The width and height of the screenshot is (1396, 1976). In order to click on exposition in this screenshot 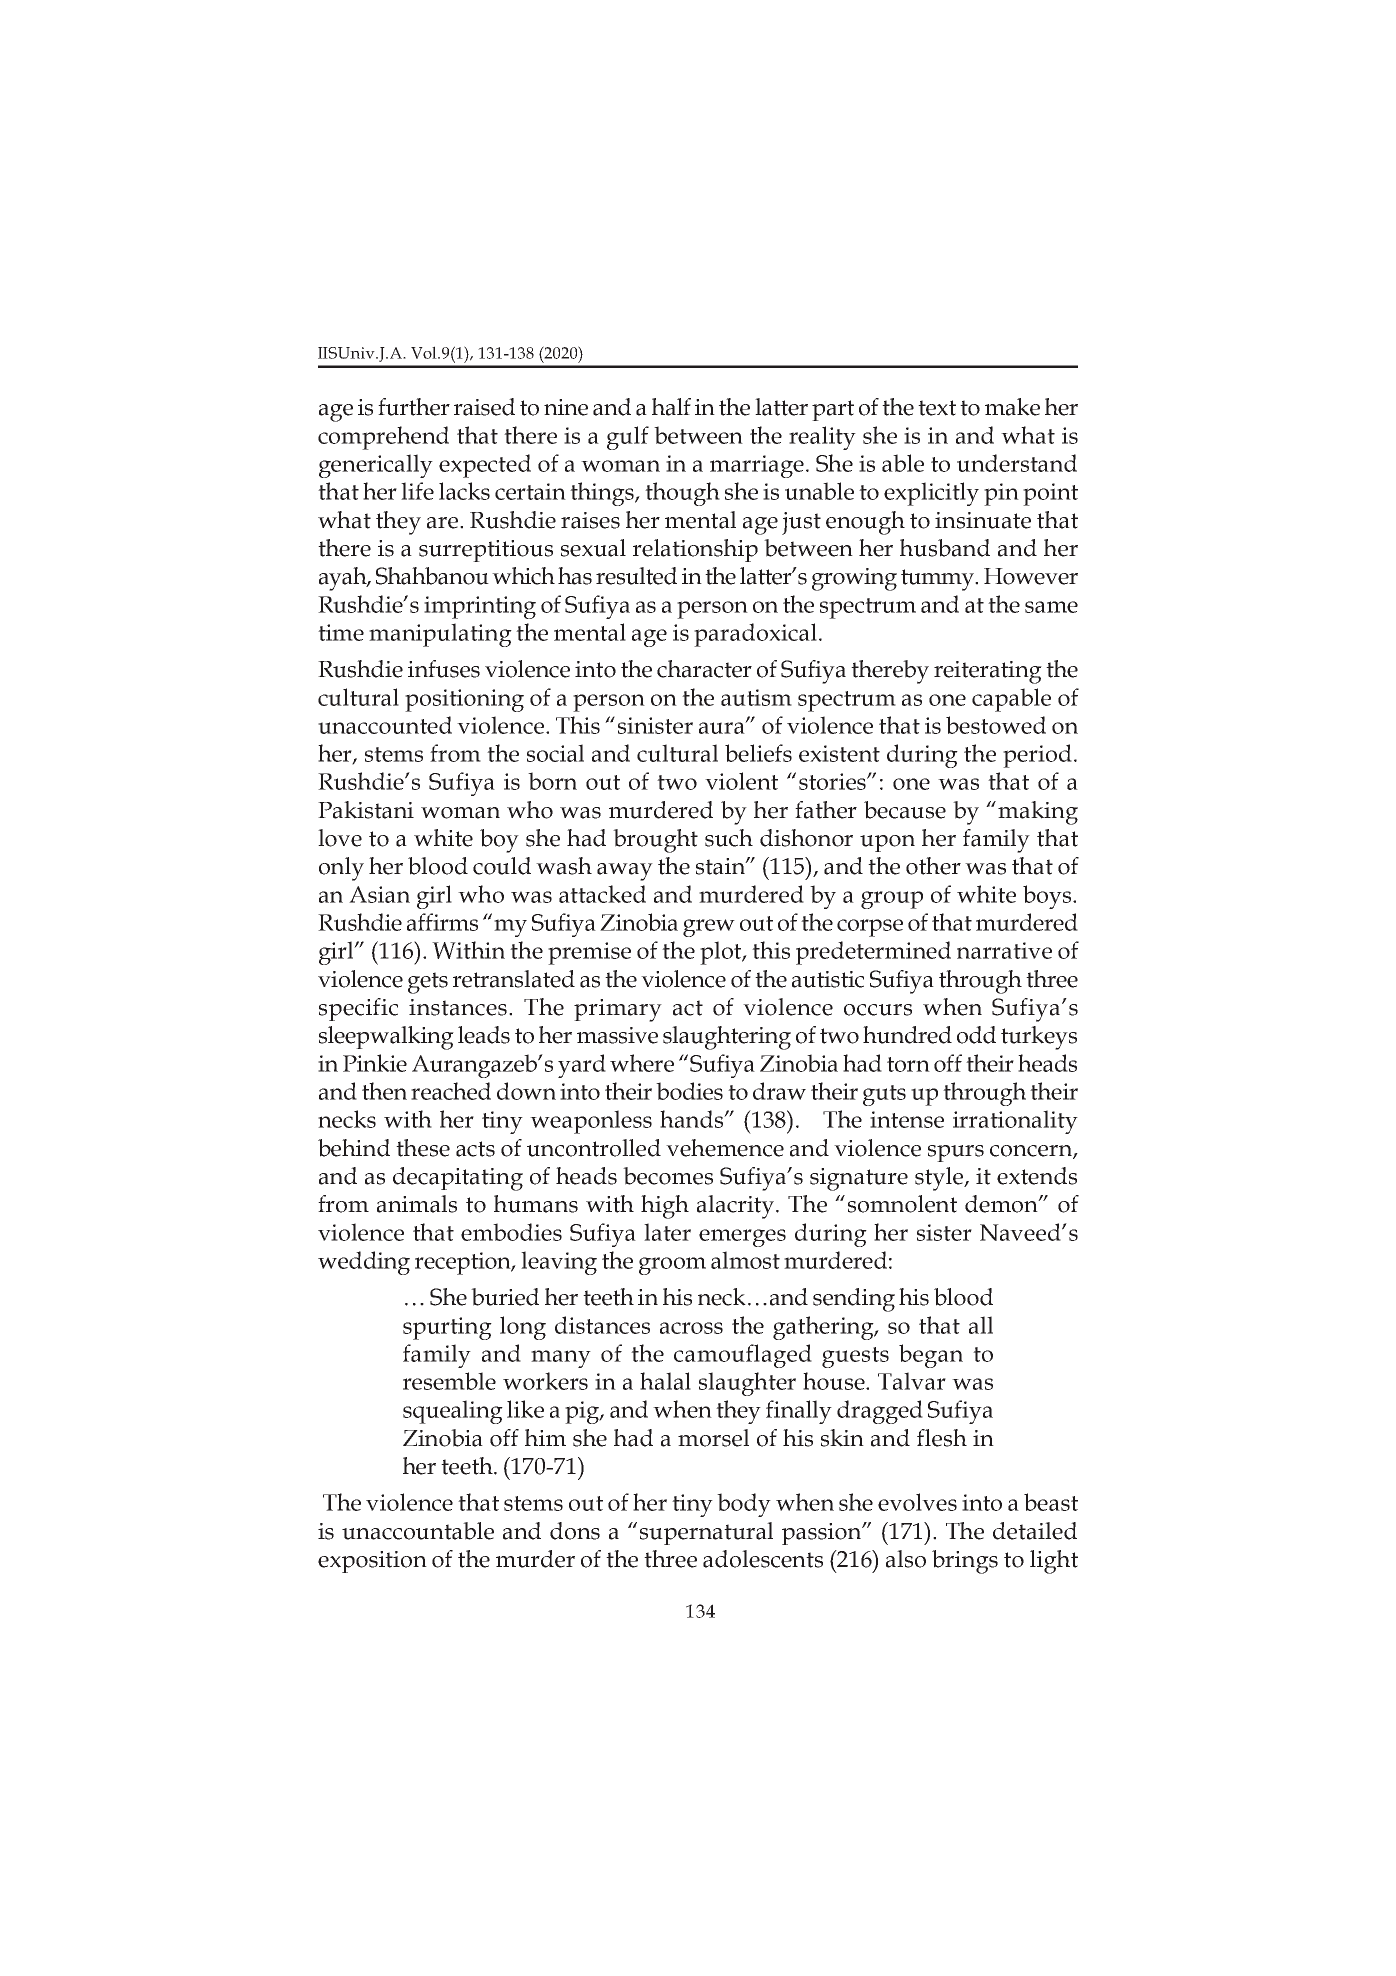, I will do `click(372, 1562)`.
